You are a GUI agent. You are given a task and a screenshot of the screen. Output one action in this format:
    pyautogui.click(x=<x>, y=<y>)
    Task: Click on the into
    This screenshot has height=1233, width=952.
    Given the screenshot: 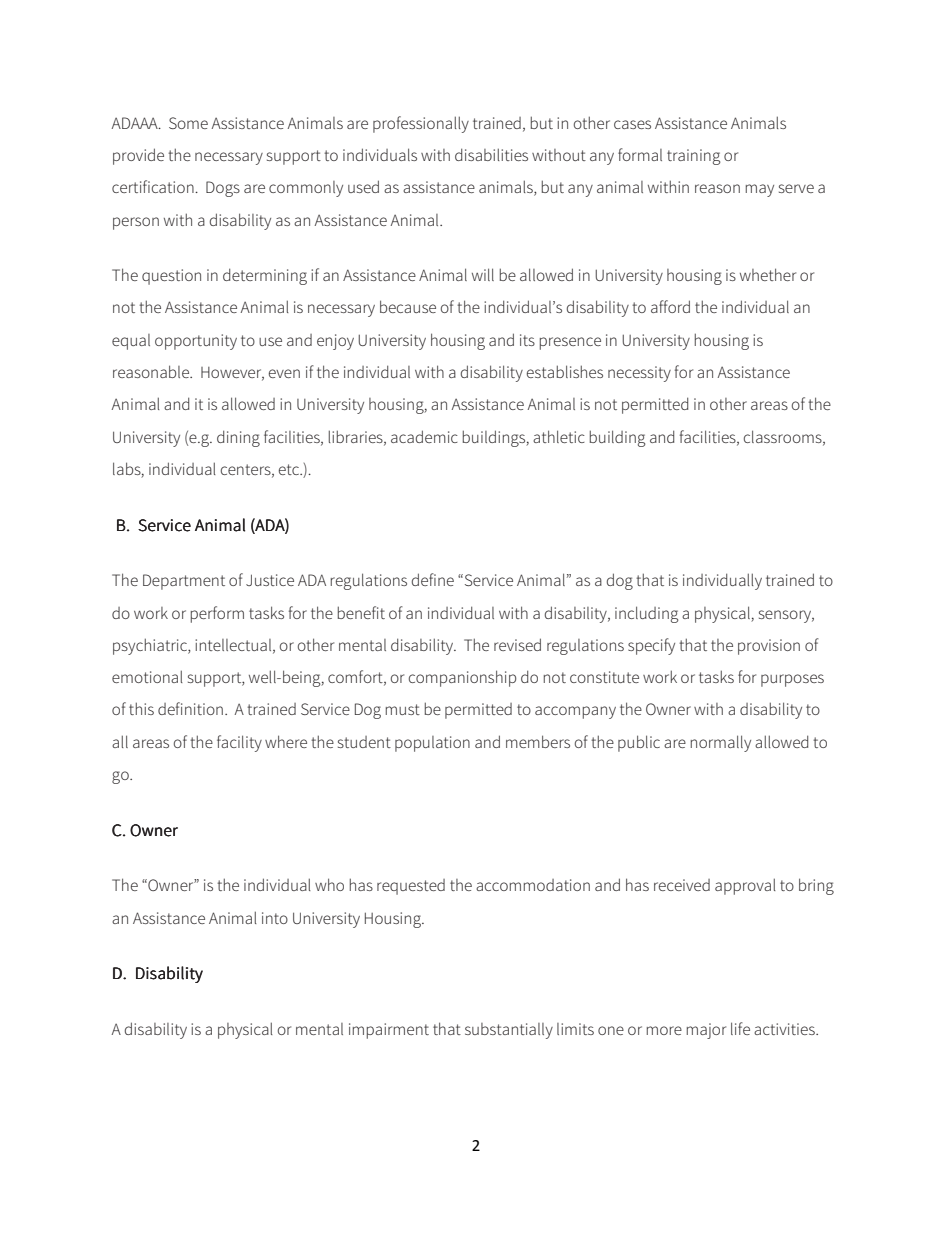 What is the action you would take?
    pyautogui.click(x=275, y=918)
